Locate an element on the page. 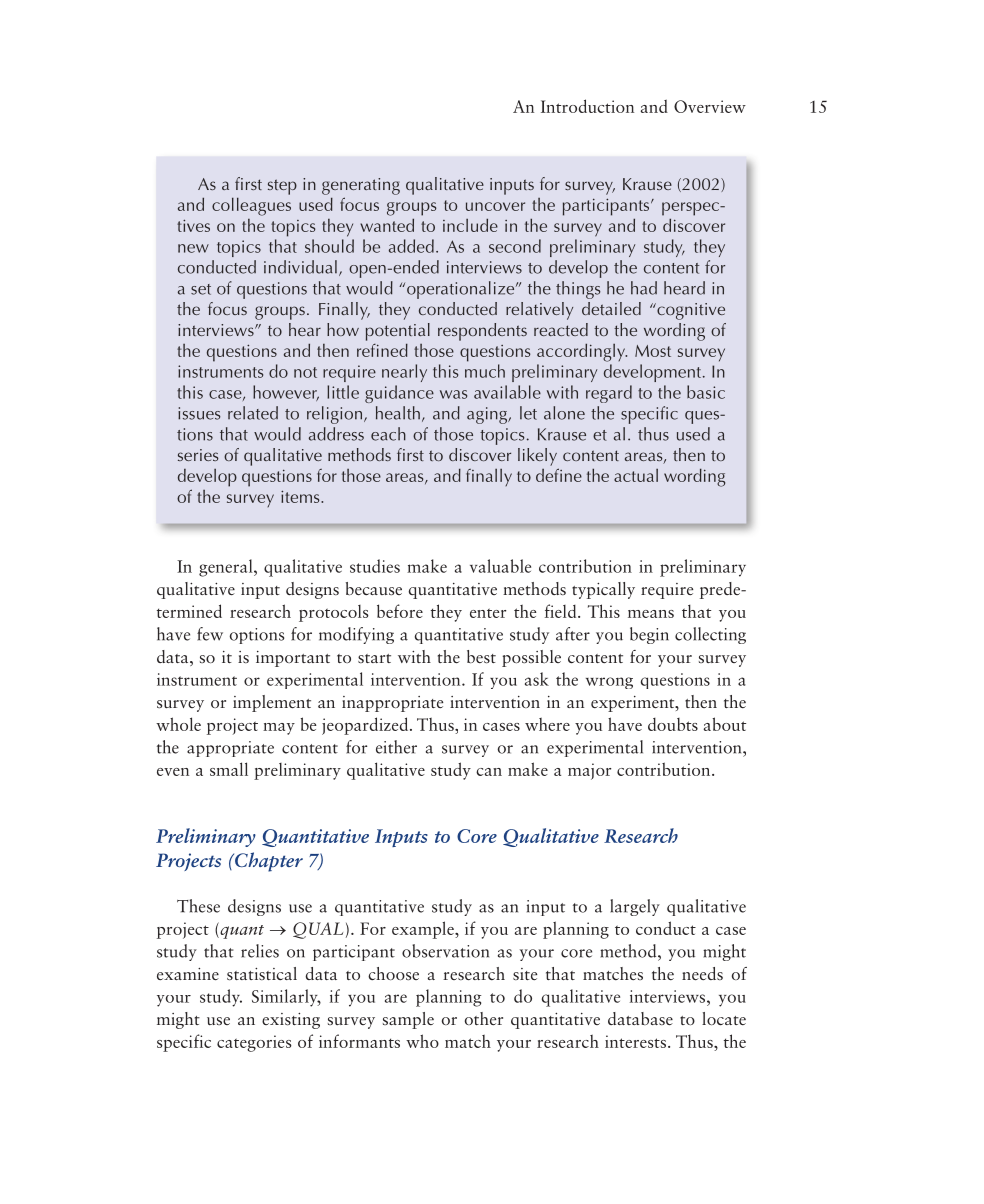  step is located at coordinates (282, 187).
